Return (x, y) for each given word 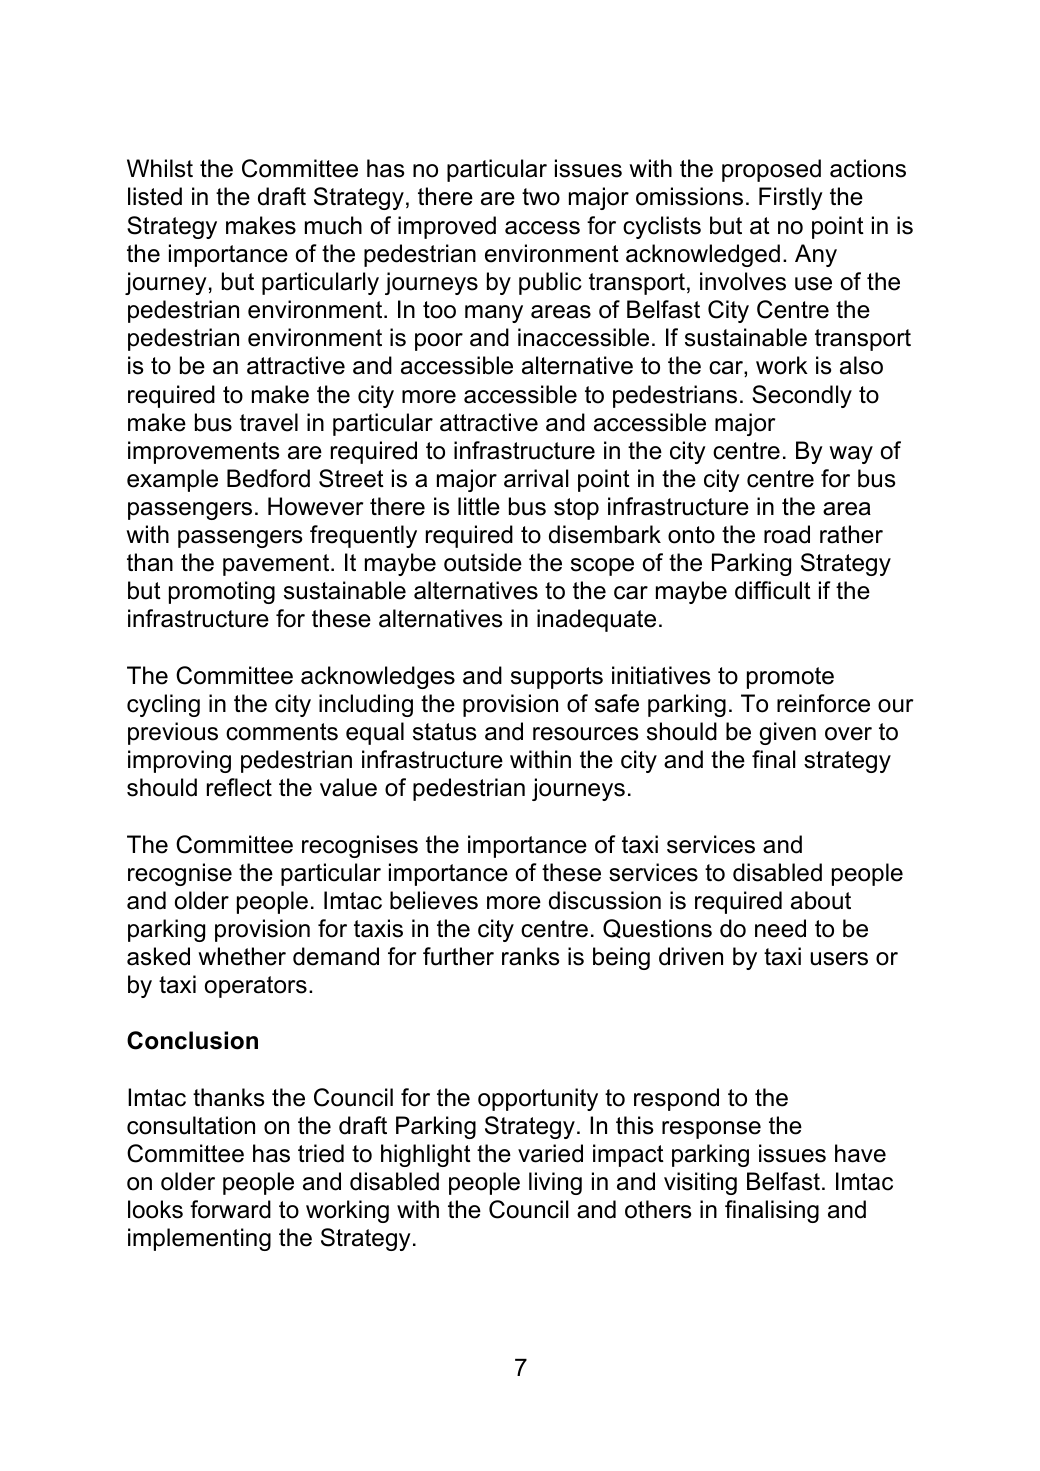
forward (230, 1209)
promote (790, 678)
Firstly (791, 198)
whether (242, 956)
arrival (536, 478)
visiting (700, 1183)
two (541, 197)
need (780, 928)
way (851, 455)
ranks (530, 956)
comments (282, 732)
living (555, 1183)
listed (155, 196)
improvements (203, 452)
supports (557, 678)
